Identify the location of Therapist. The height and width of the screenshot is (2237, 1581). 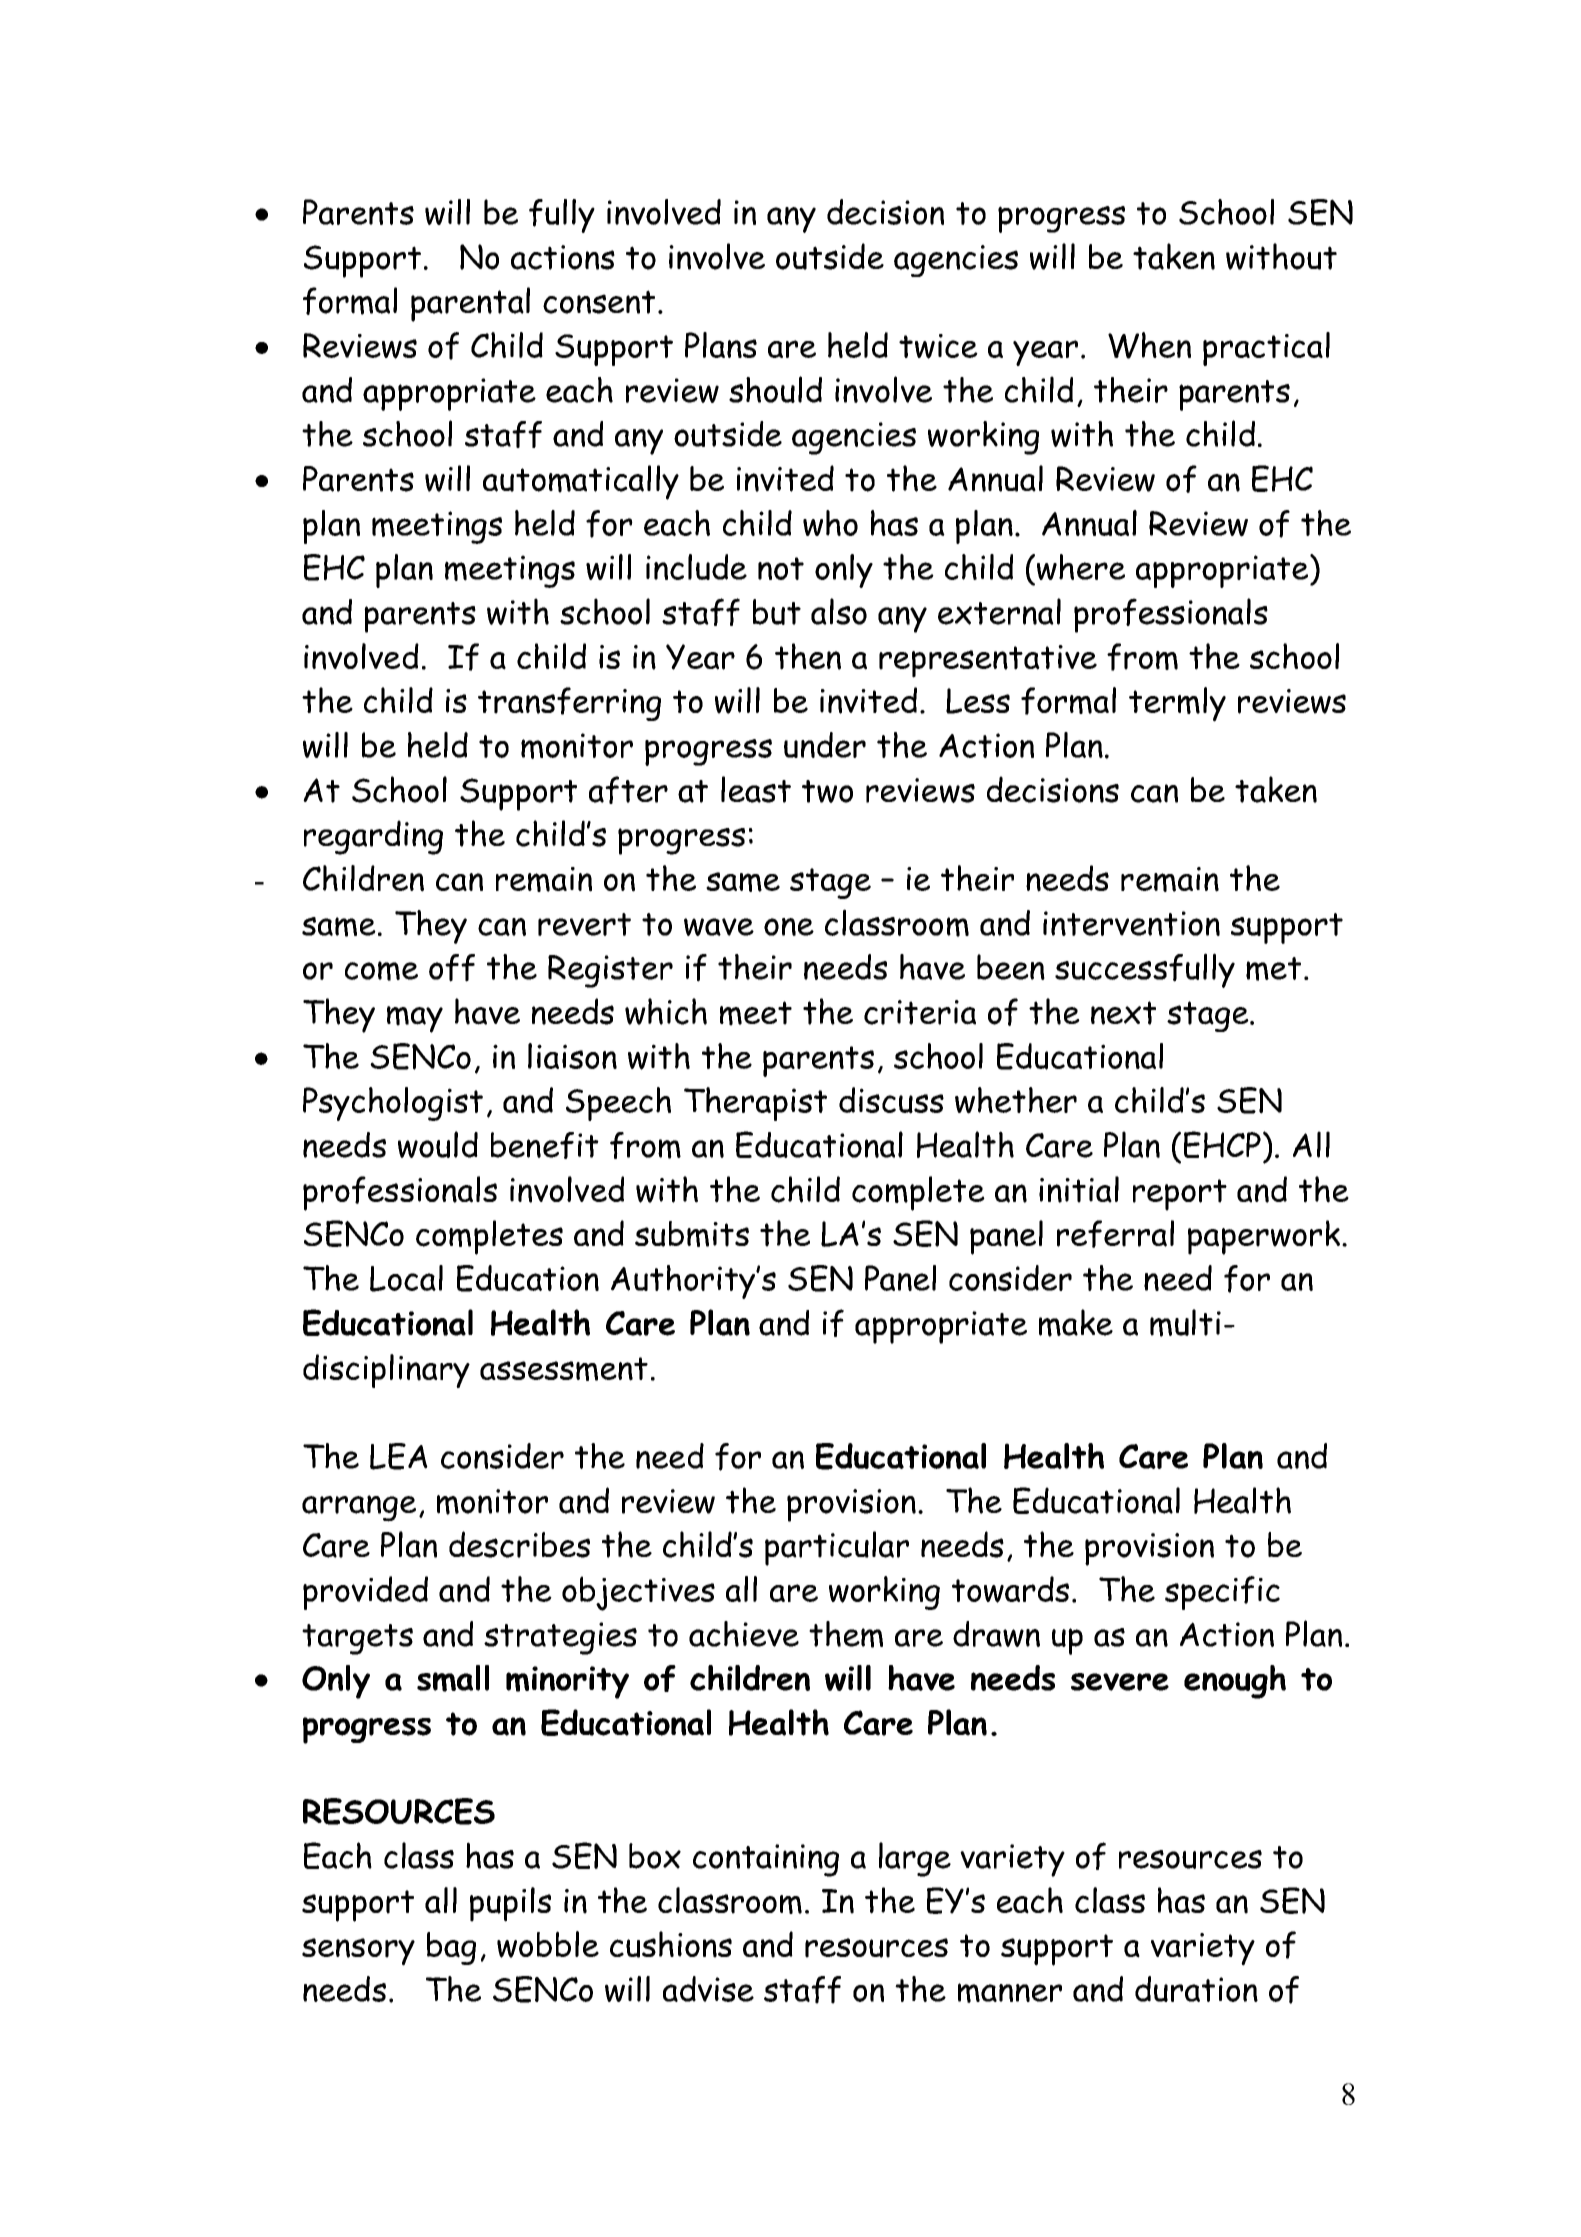
(755, 1104).
